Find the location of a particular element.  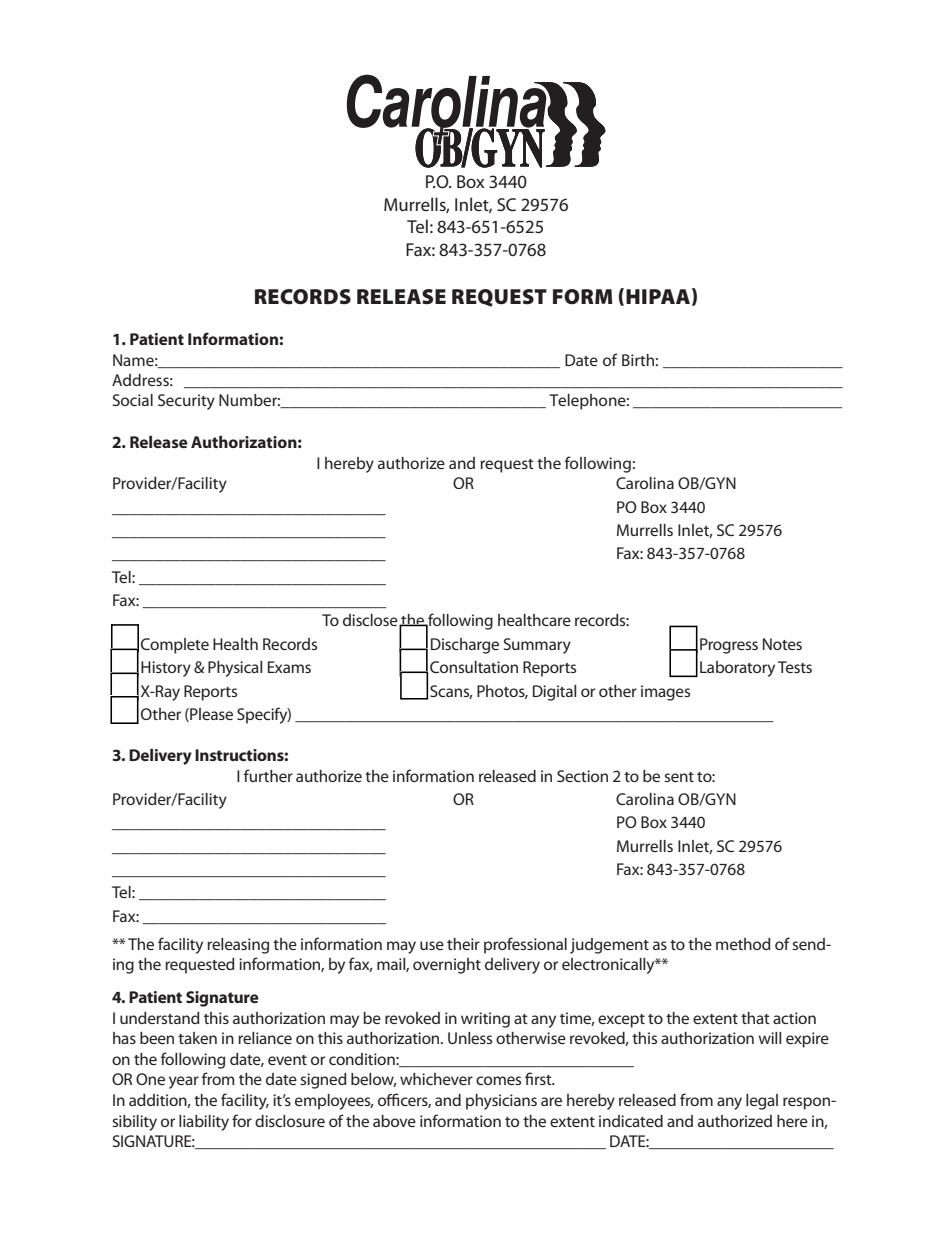

their is located at coordinates (463, 944).
